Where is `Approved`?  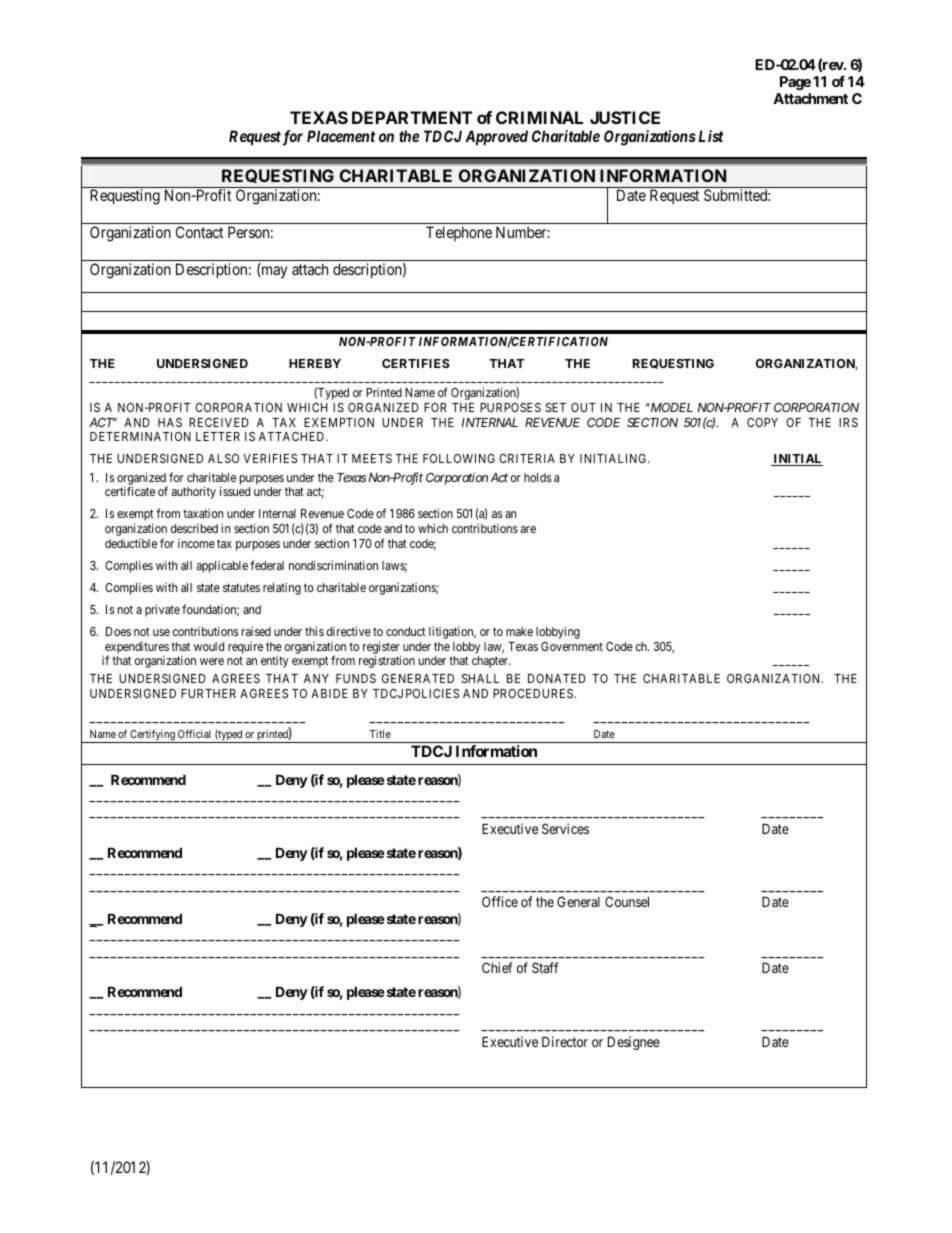
Approved is located at coordinates (496, 137).
